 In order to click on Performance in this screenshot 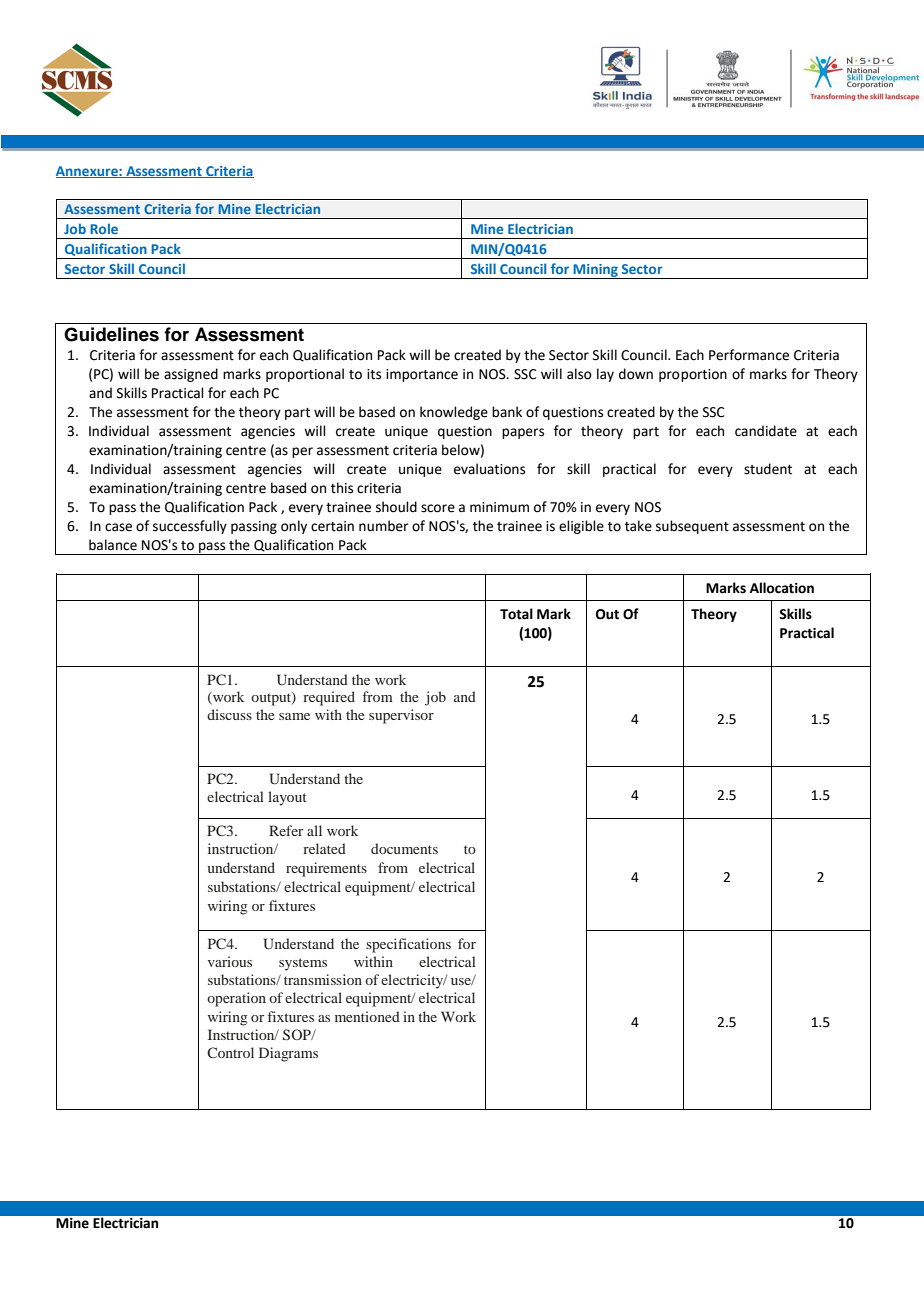, I will do `click(749, 355)`.
